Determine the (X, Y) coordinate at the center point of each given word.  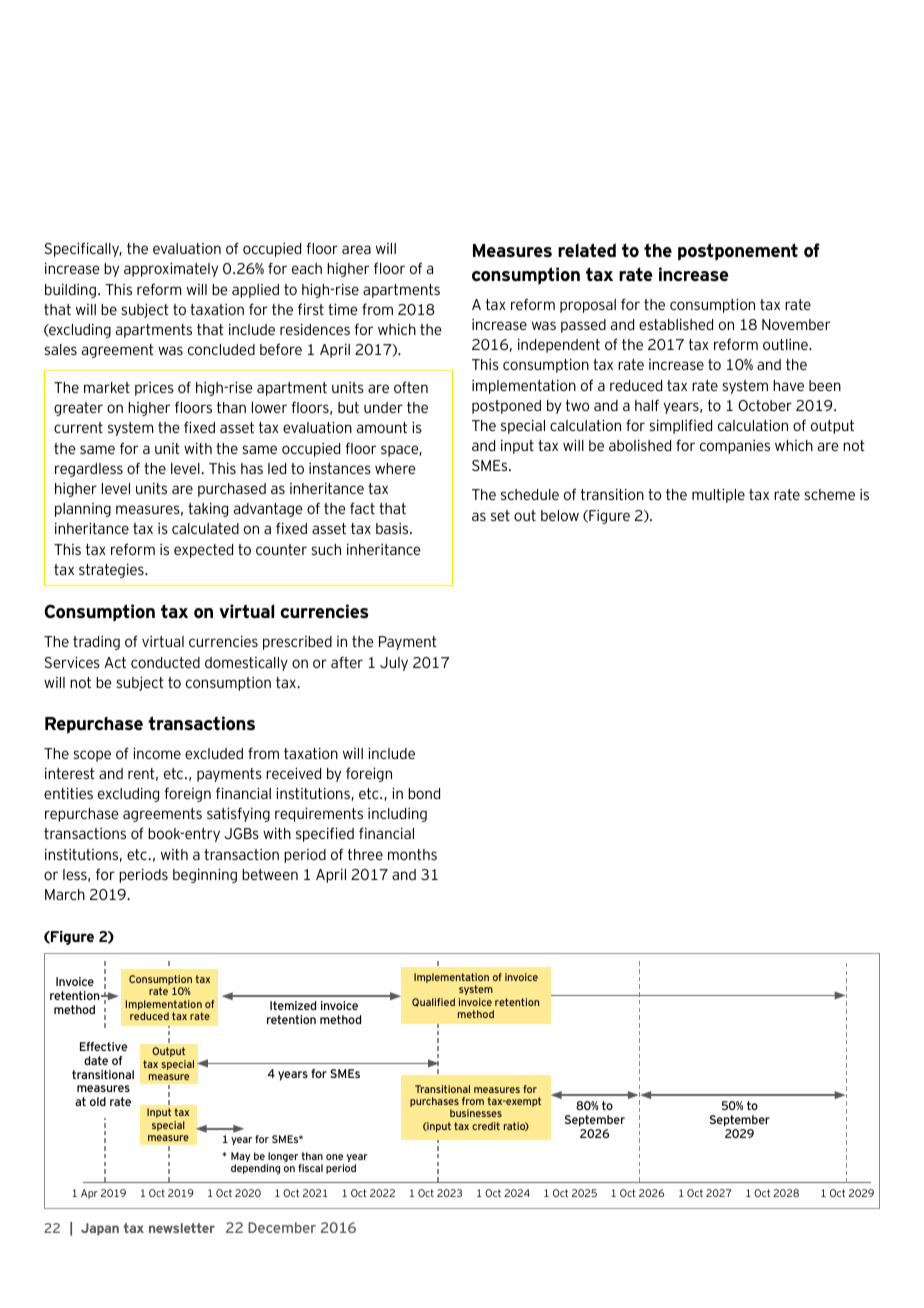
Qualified (433, 1002)
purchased (232, 490)
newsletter (182, 1228)
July (394, 664)
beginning (205, 875)
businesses (476, 1113)
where (395, 468)
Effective (104, 1046)
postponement (738, 252)
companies (735, 447)
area (356, 249)
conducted (165, 662)
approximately (171, 269)
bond (424, 793)
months (412, 854)
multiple (718, 495)
